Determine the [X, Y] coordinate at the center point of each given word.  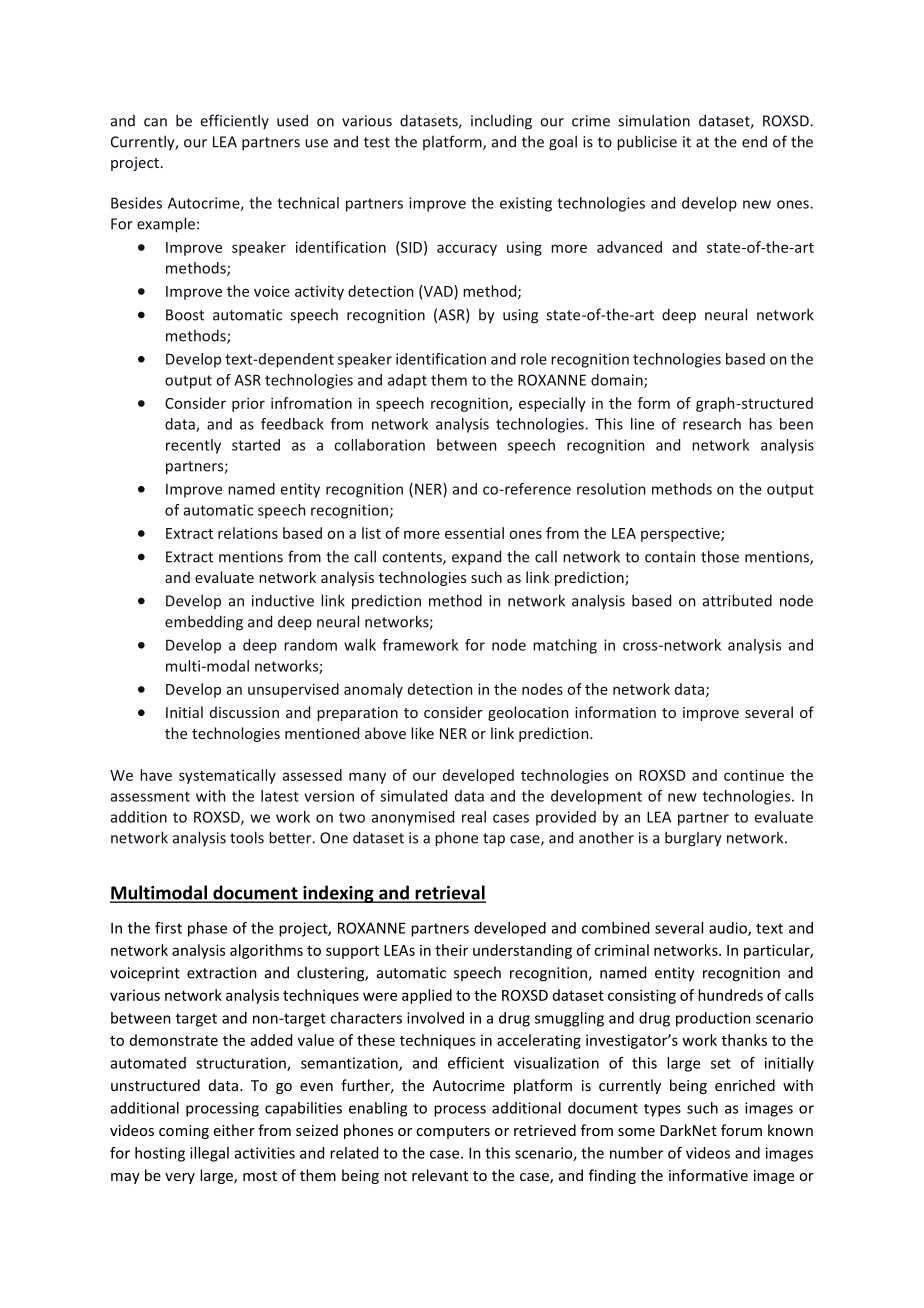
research [712, 424]
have [156, 775]
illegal [209, 1154]
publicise [647, 143]
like [422, 733]
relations [248, 533]
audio [729, 929]
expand [476, 558]
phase [207, 929]
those [720, 556]
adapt [407, 381]
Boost [185, 315]
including [501, 122]
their [451, 950]
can [155, 122]
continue [754, 775]
